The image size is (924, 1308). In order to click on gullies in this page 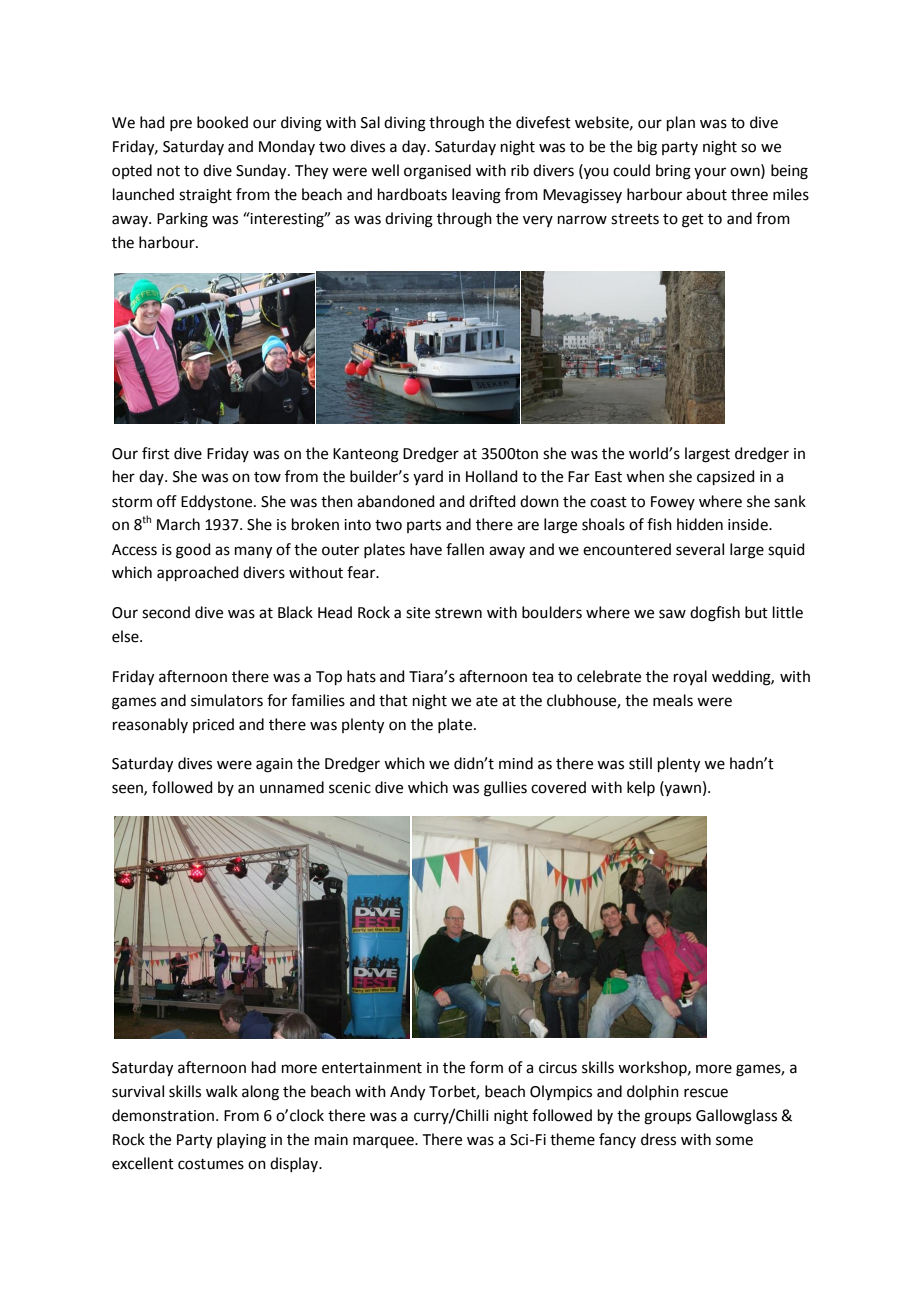, I will do `click(505, 789)`.
